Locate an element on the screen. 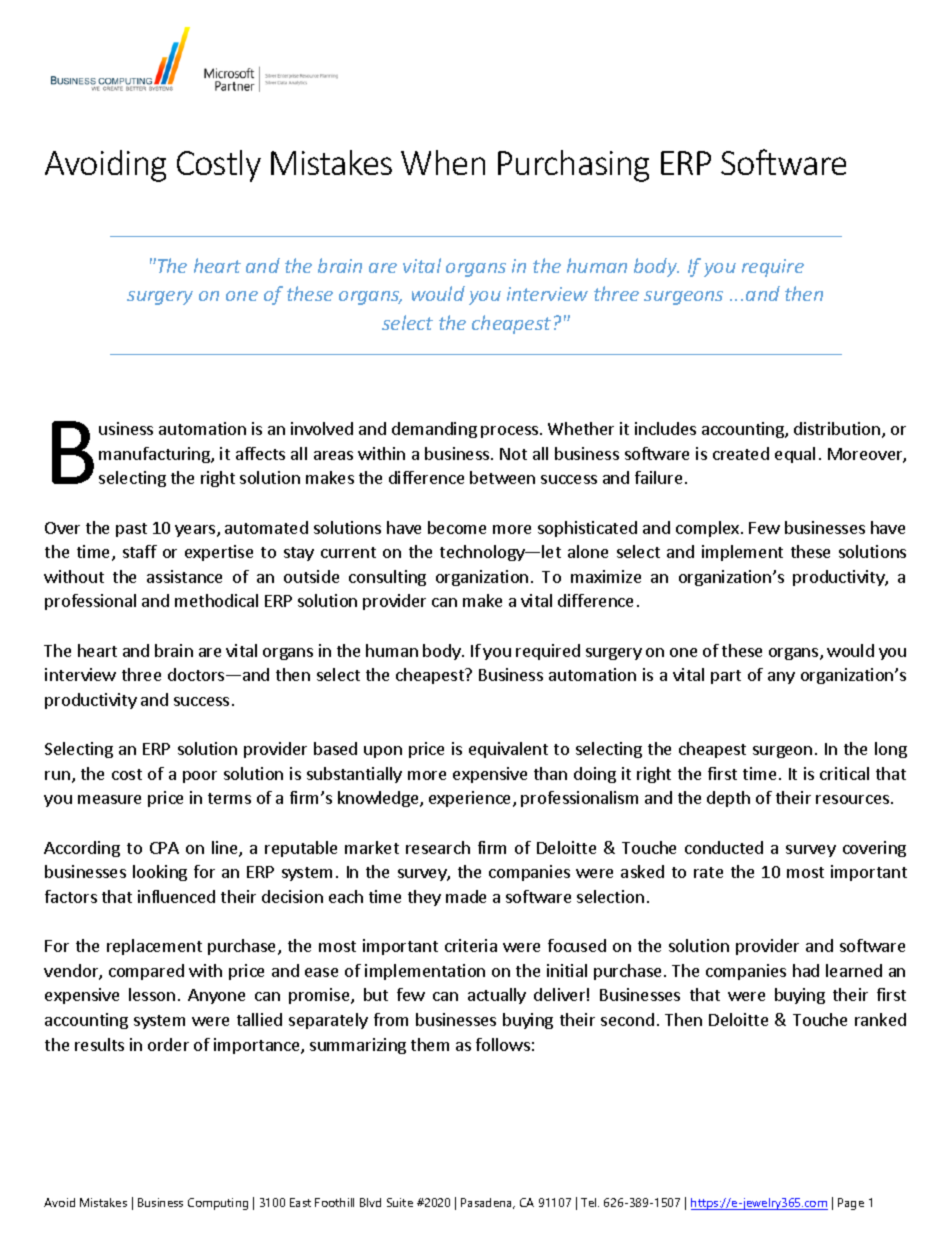 Image resolution: width=952 pixels, height=1233 pixels. experience is located at coordinates (471, 799).
